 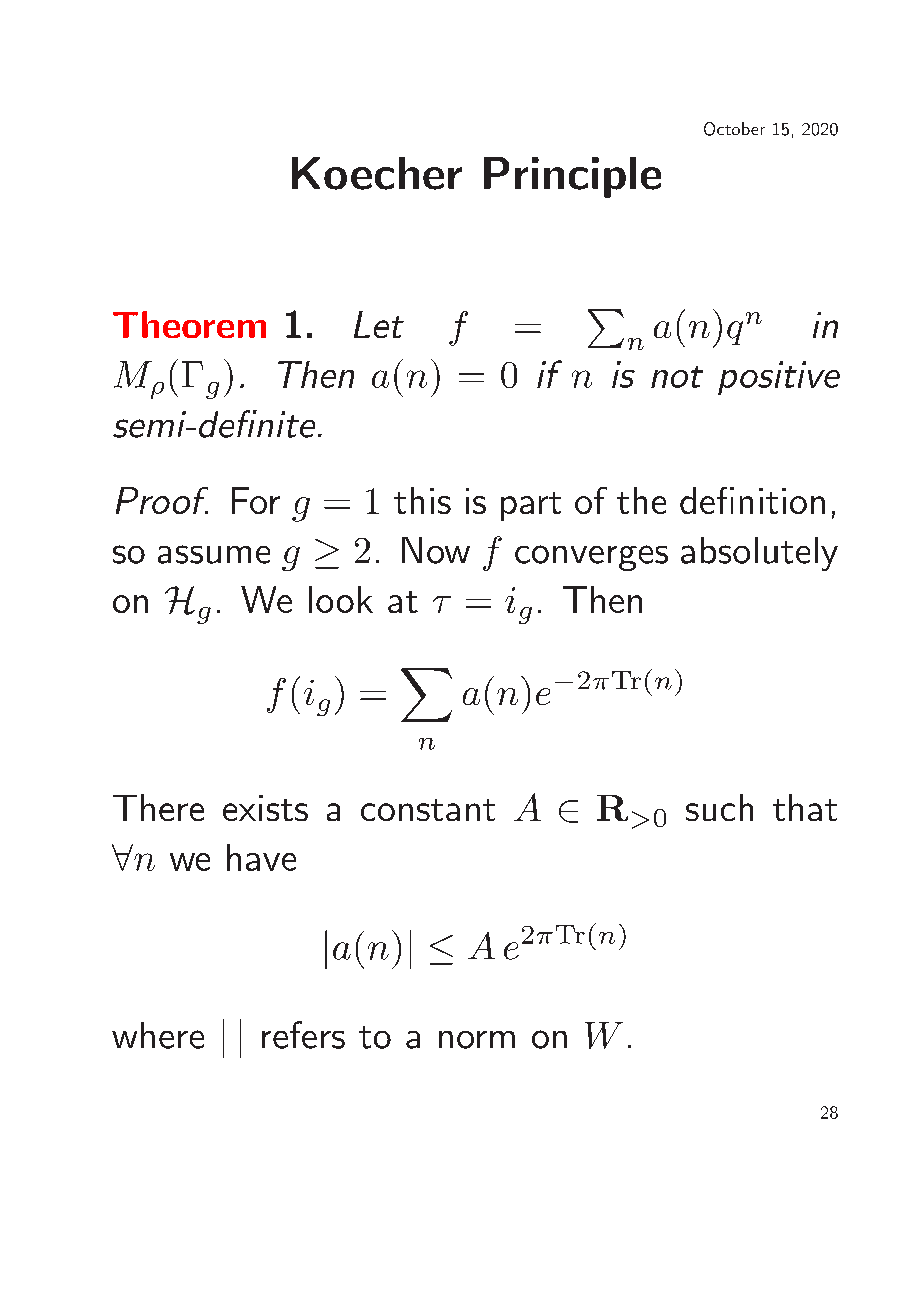 I want to click on exists, so click(x=265, y=808).
